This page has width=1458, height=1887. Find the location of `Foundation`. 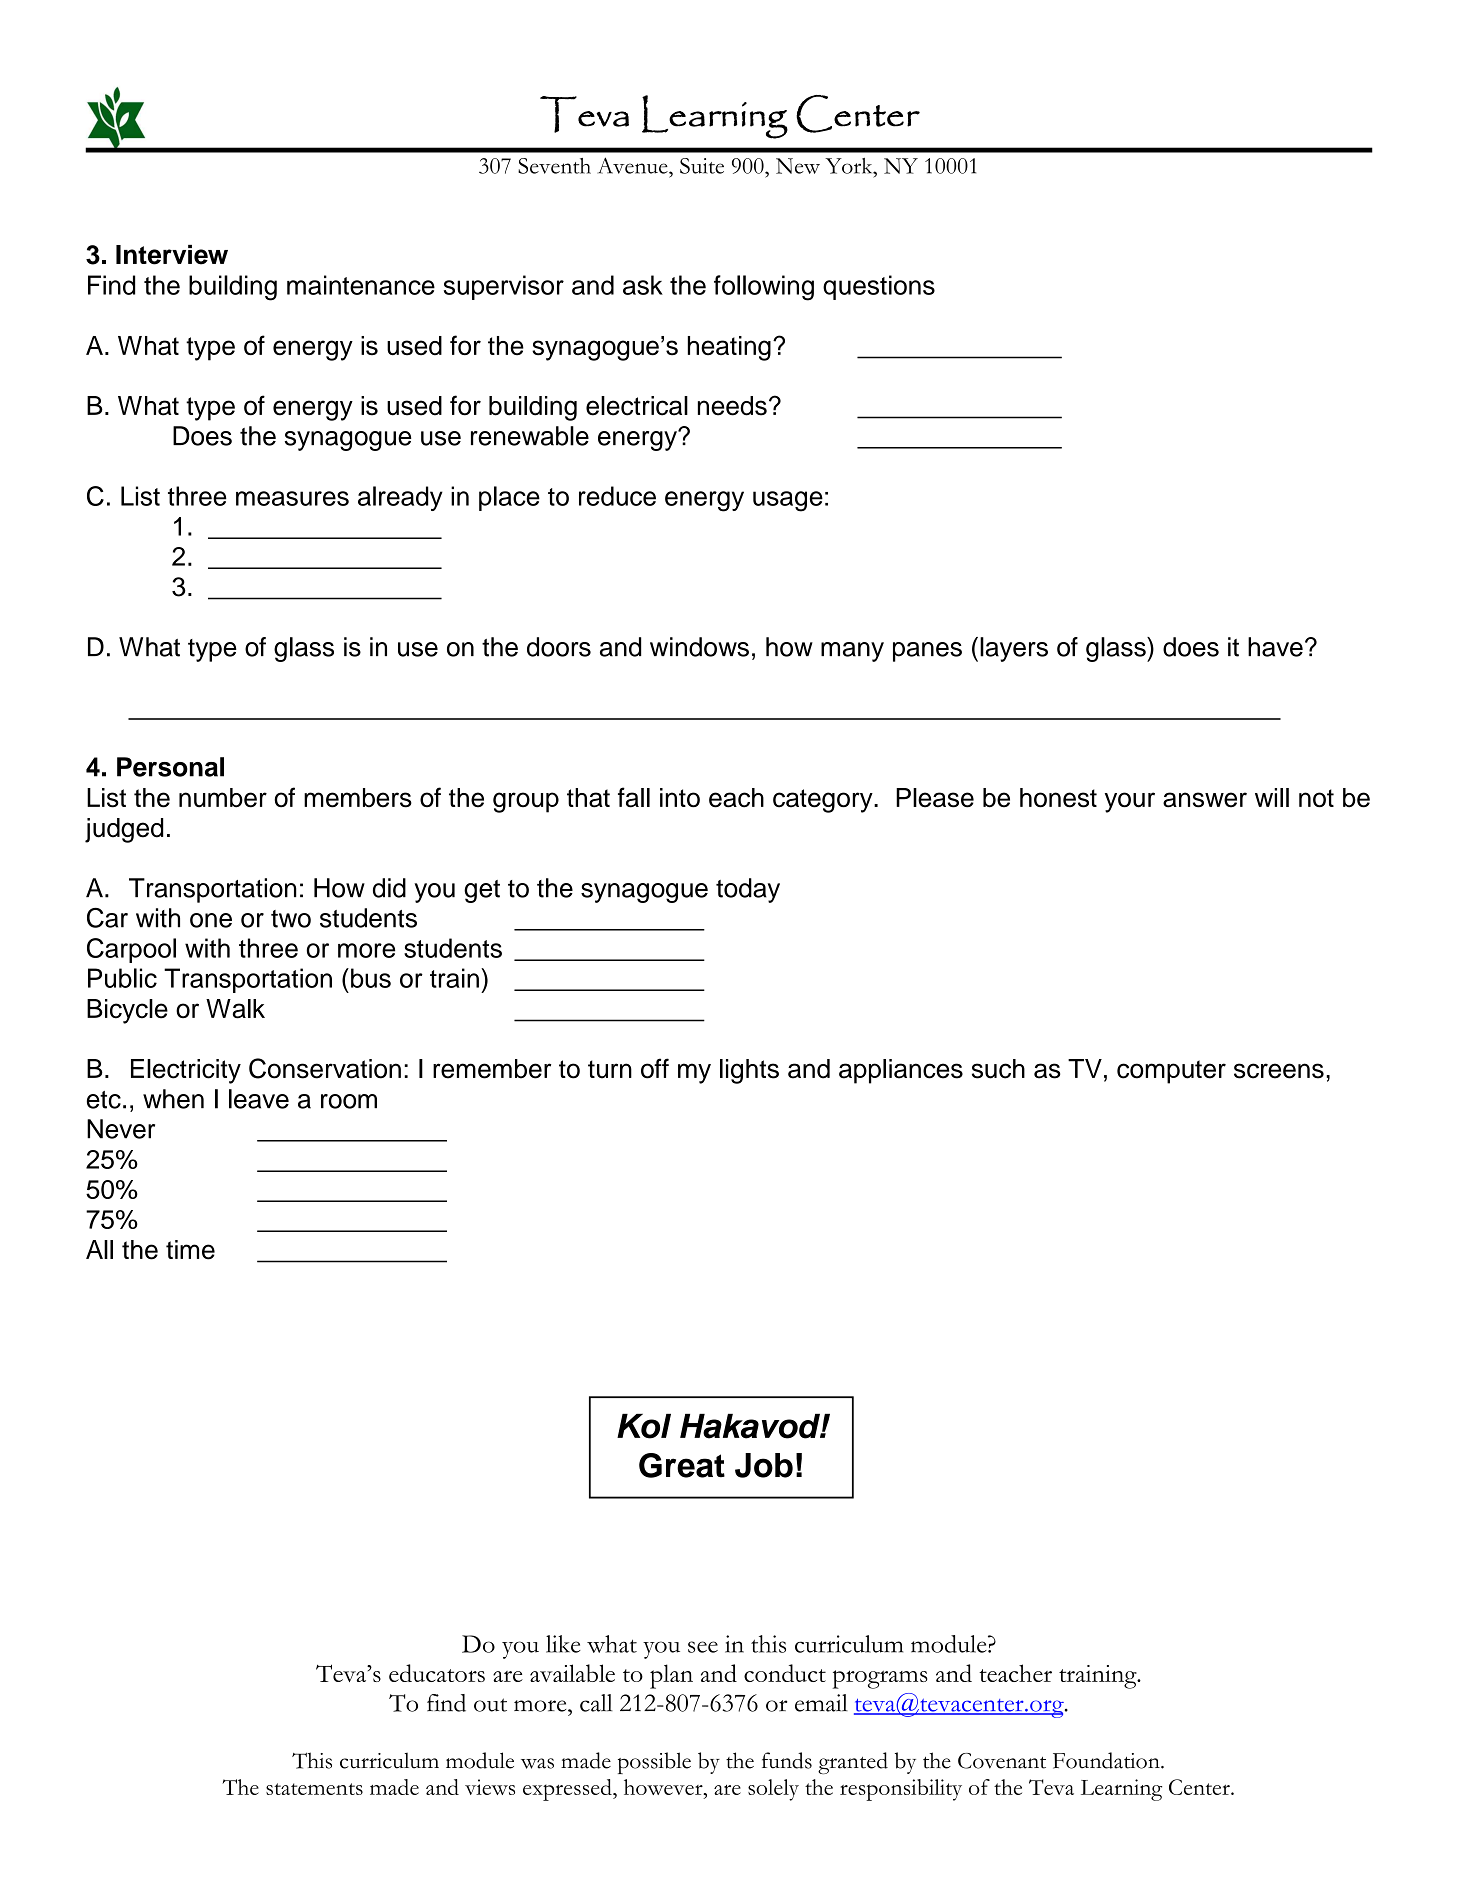

Foundation is located at coordinates (1107, 1760).
